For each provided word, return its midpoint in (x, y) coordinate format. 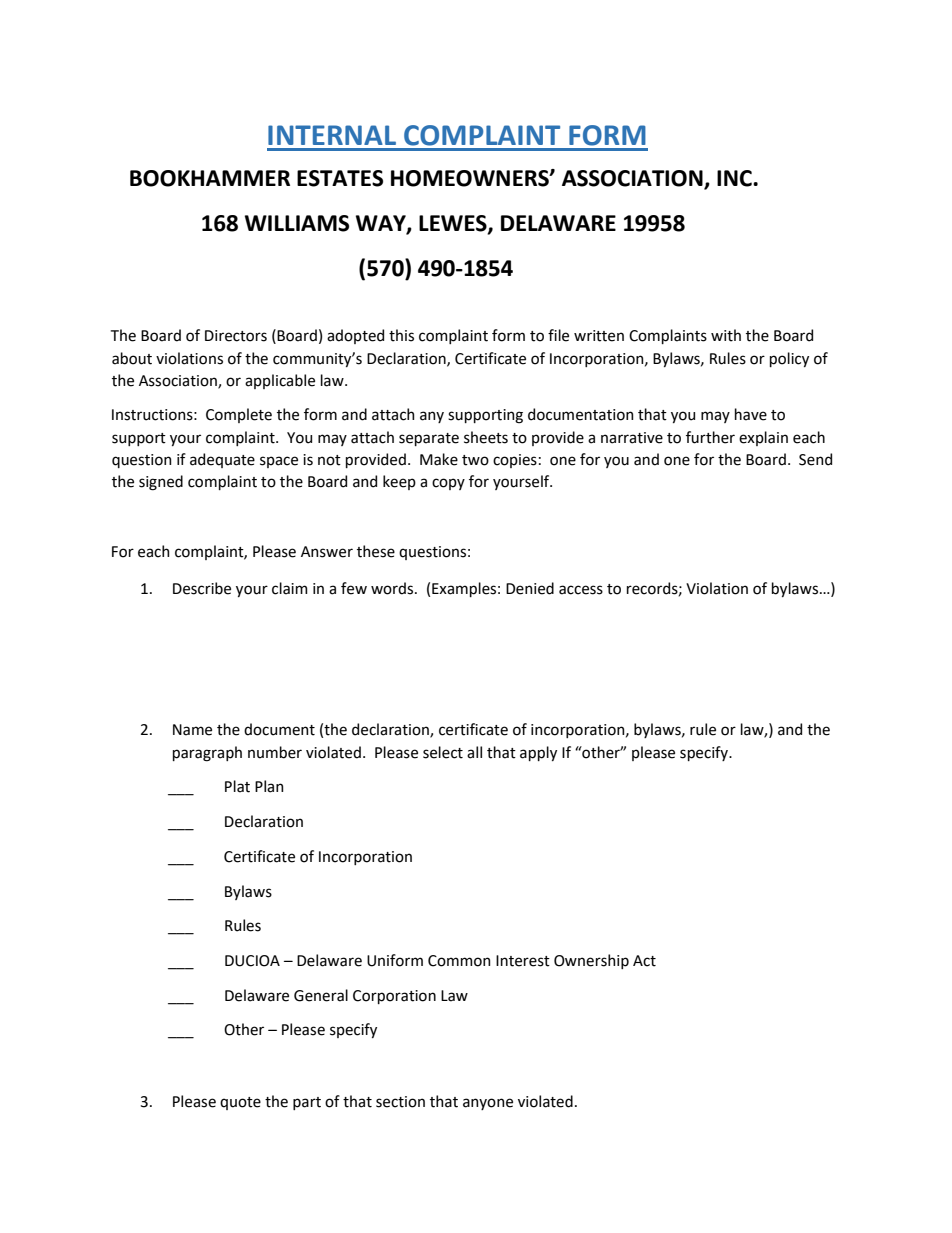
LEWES (454, 224)
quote (240, 1103)
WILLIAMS (297, 223)
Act (644, 961)
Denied (530, 588)
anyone (488, 1104)
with (726, 335)
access (581, 590)
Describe (202, 588)
